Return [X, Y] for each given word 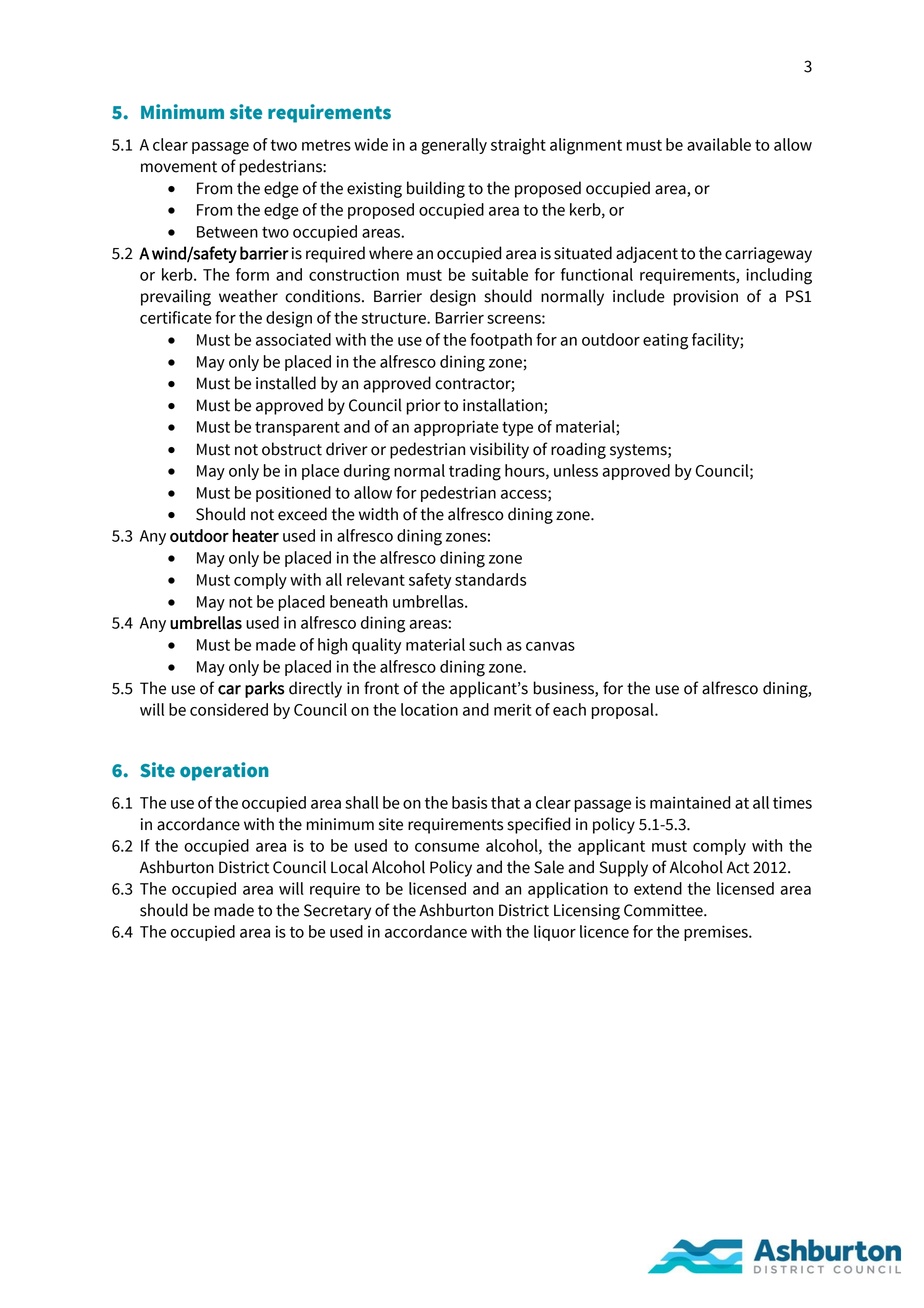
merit [513, 709]
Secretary [337, 912]
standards [490, 579]
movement [179, 167]
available [719, 144]
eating [665, 341]
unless [576, 470]
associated [293, 339]
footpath [501, 341]
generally [454, 146]
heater [256, 535]
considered [229, 709]
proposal [624, 711]
